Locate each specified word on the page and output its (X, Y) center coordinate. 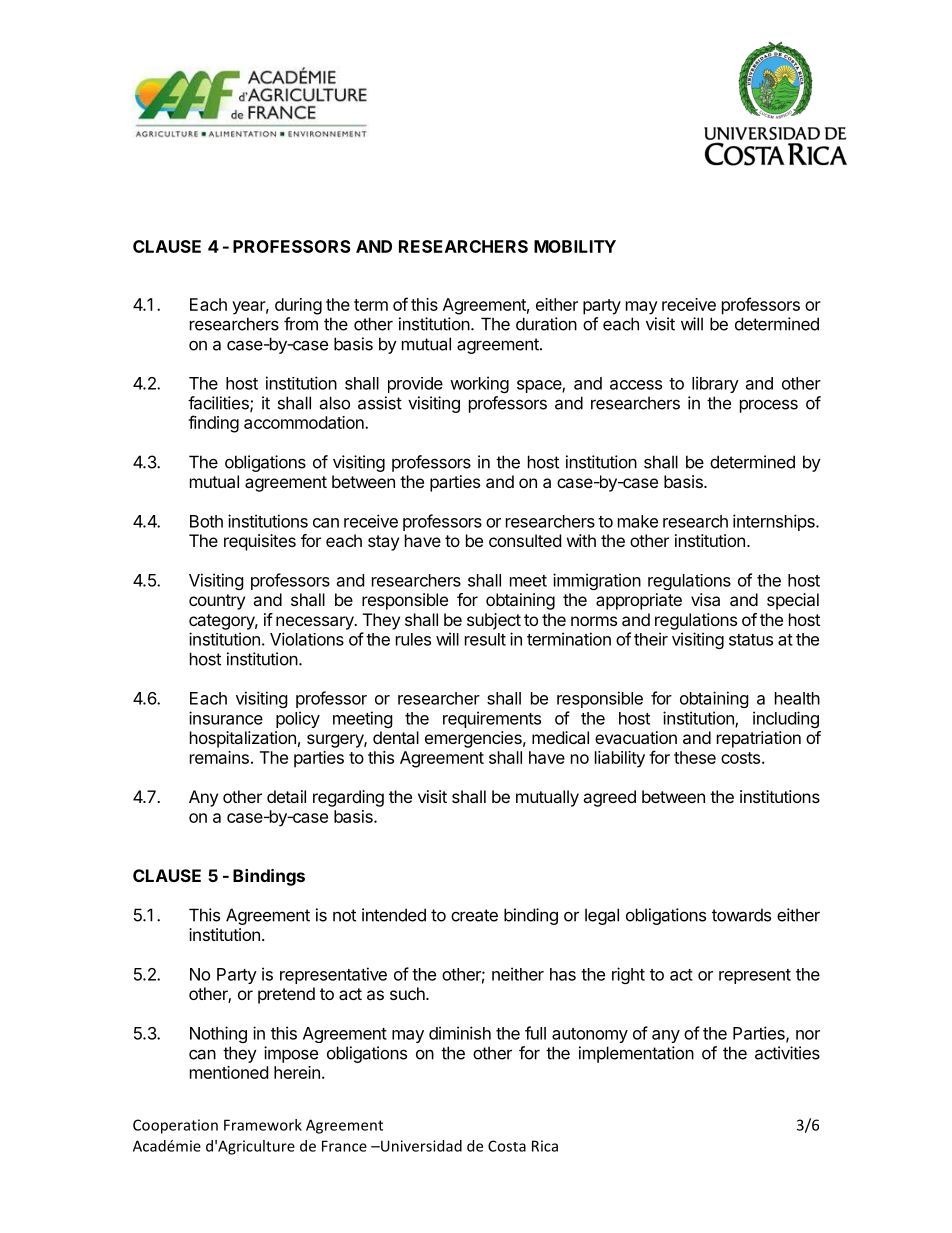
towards (741, 915)
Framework (263, 1125)
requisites (260, 542)
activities (787, 1053)
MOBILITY (575, 246)
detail (286, 796)
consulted (525, 540)
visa (705, 599)
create (474, 915)
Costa (507, 1146)
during (298, 306)
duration (546, 324)
